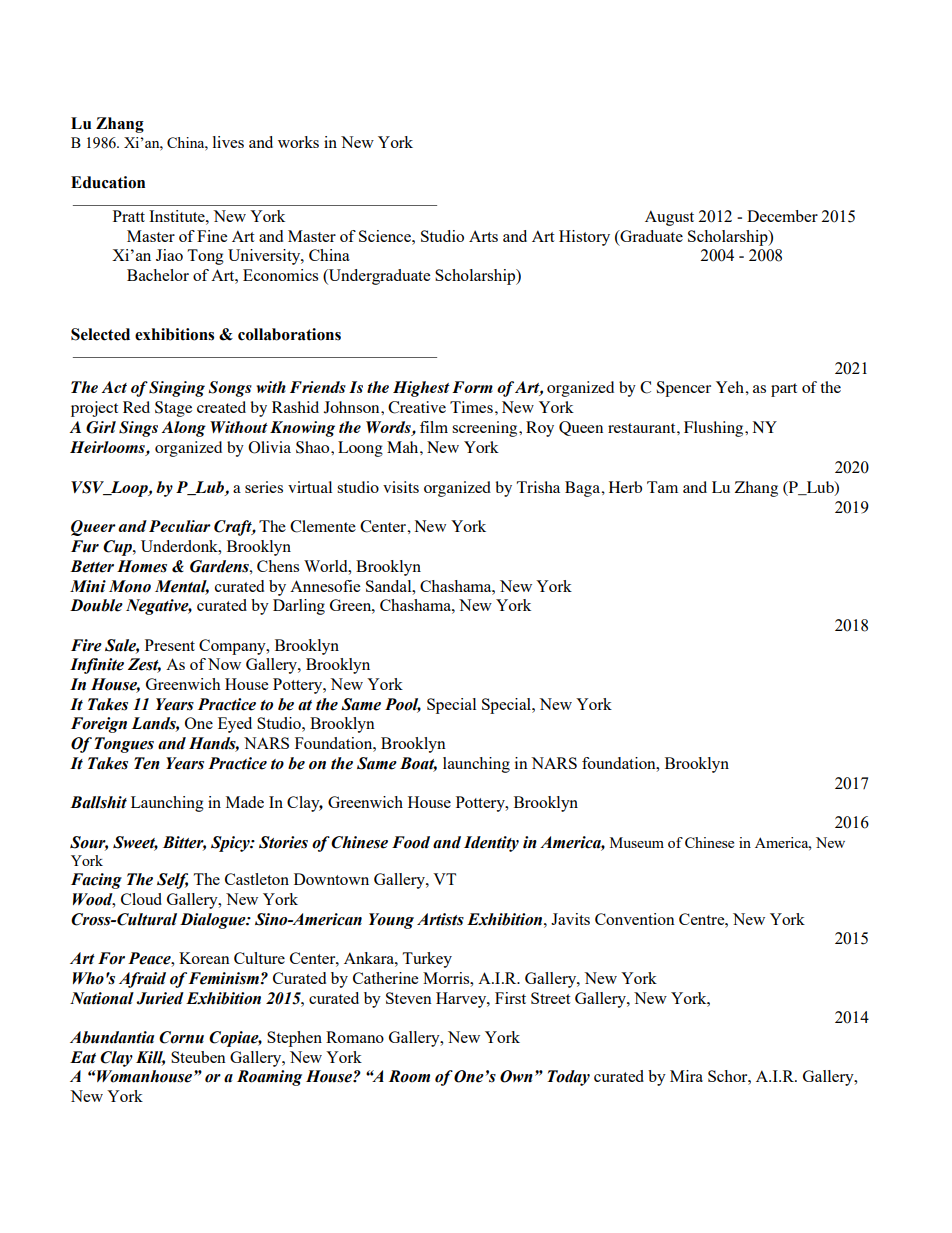 Image resolution: width=952 pixels, height=1233 pixels. Describe the element at coordinates (181, 1037) in the page. I see `Cornu` at that location.
